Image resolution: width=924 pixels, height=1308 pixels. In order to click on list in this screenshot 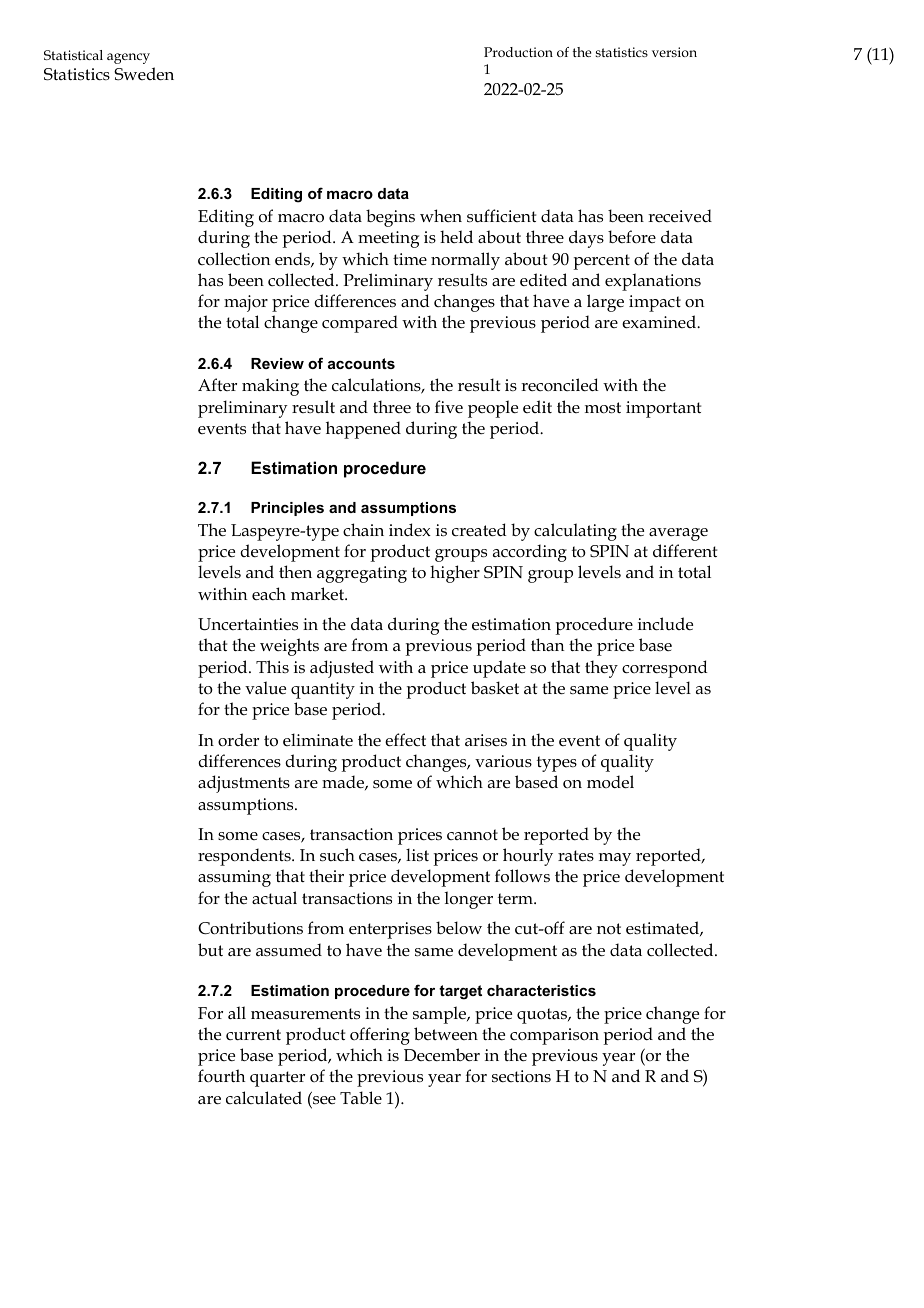, I will do `click(417, 854)`.
